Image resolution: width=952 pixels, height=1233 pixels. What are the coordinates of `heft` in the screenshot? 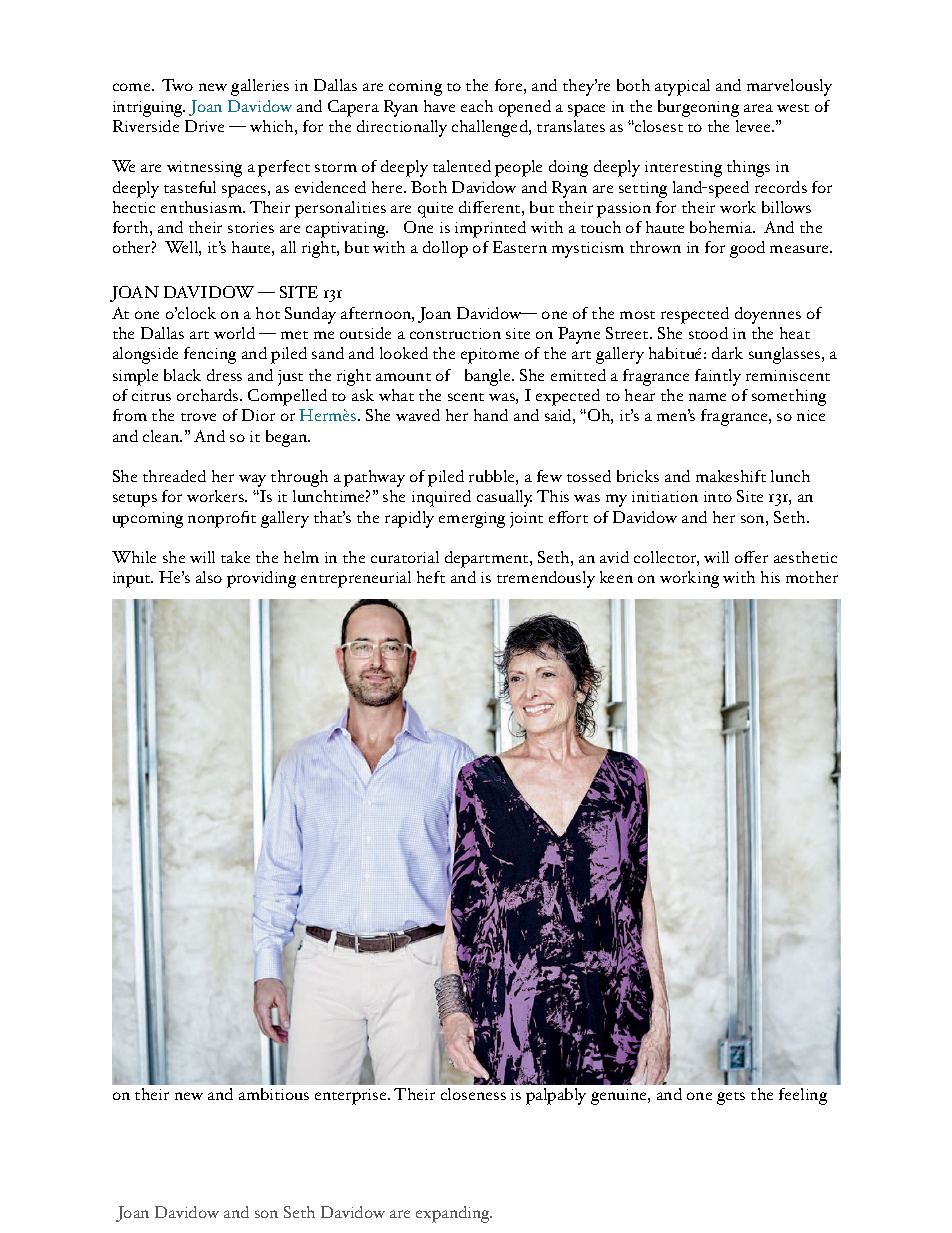 It's located at (431, 577).
